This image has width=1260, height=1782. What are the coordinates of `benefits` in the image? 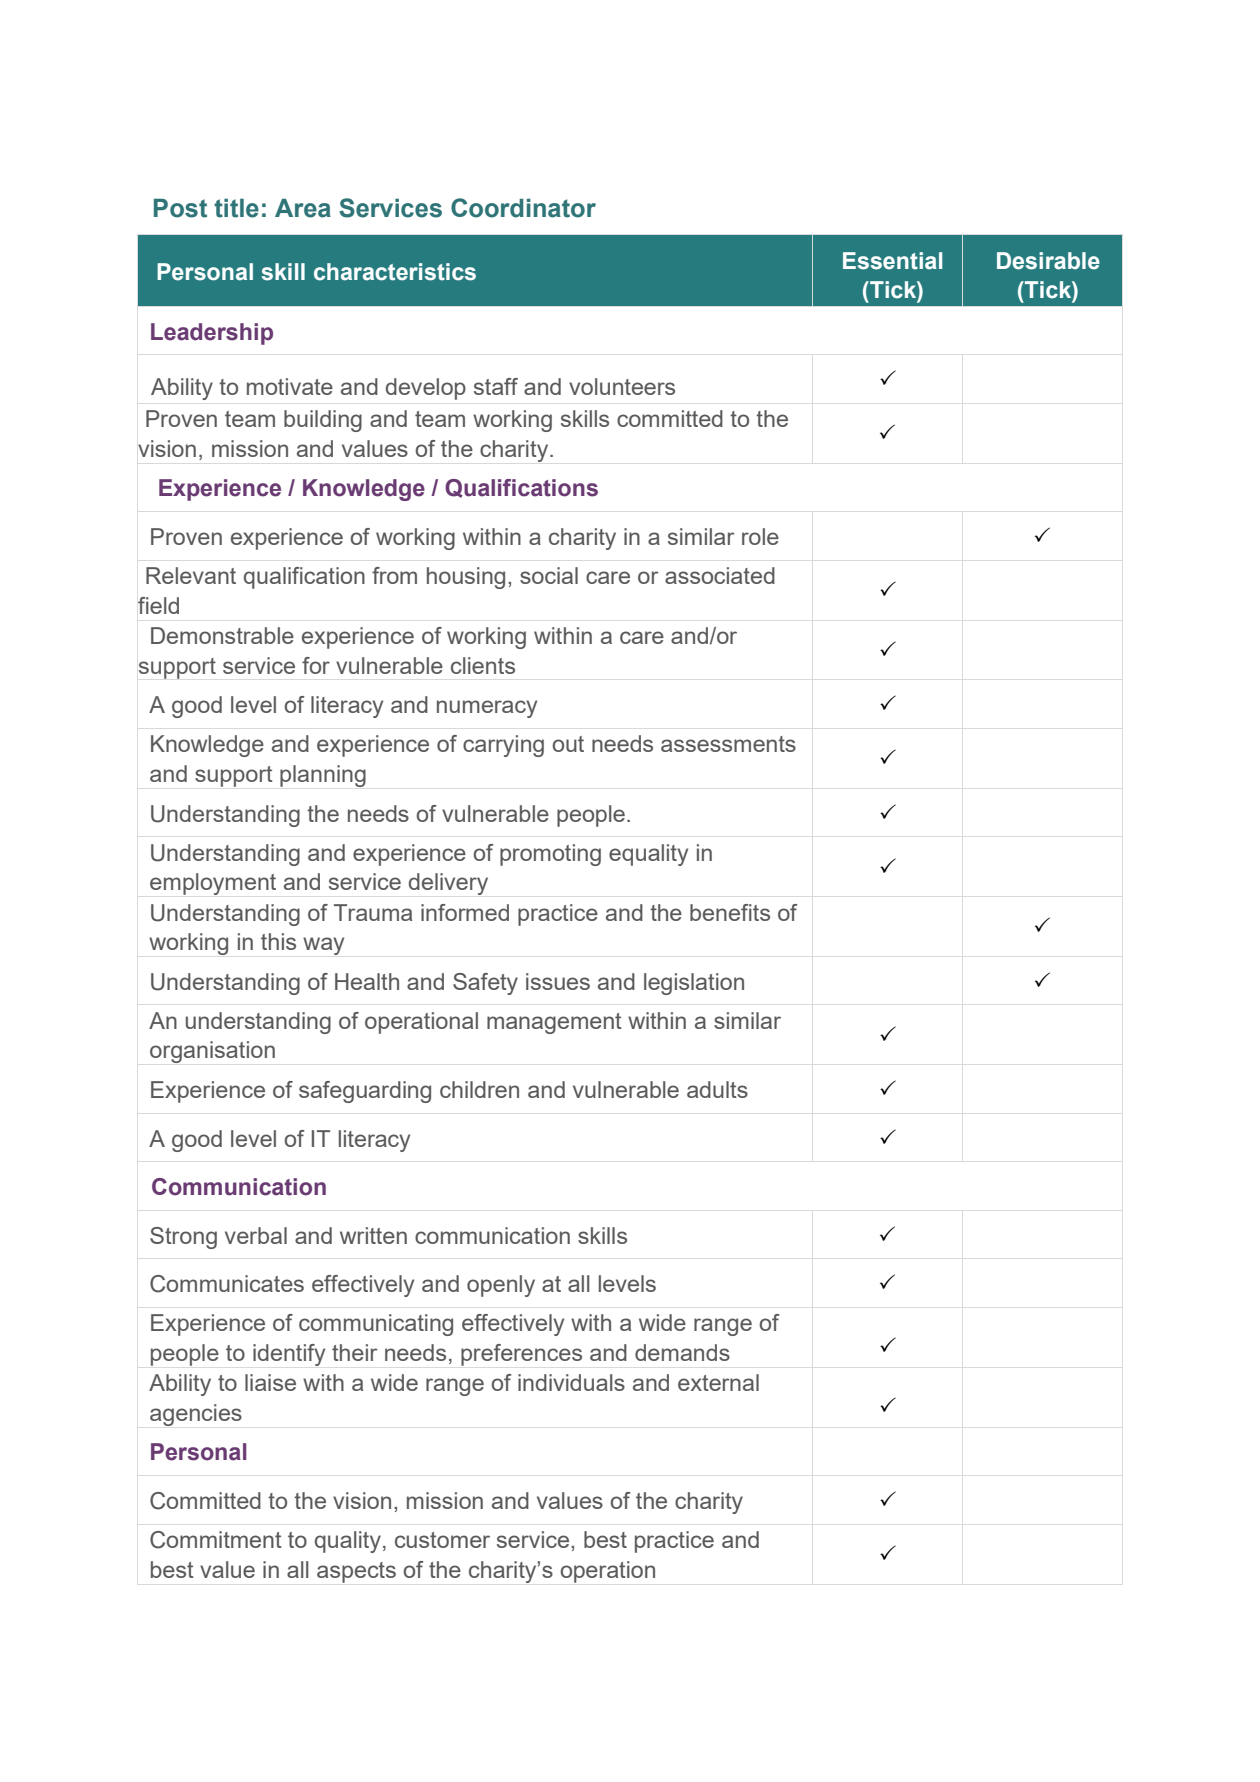 It's located at (730, 912).
